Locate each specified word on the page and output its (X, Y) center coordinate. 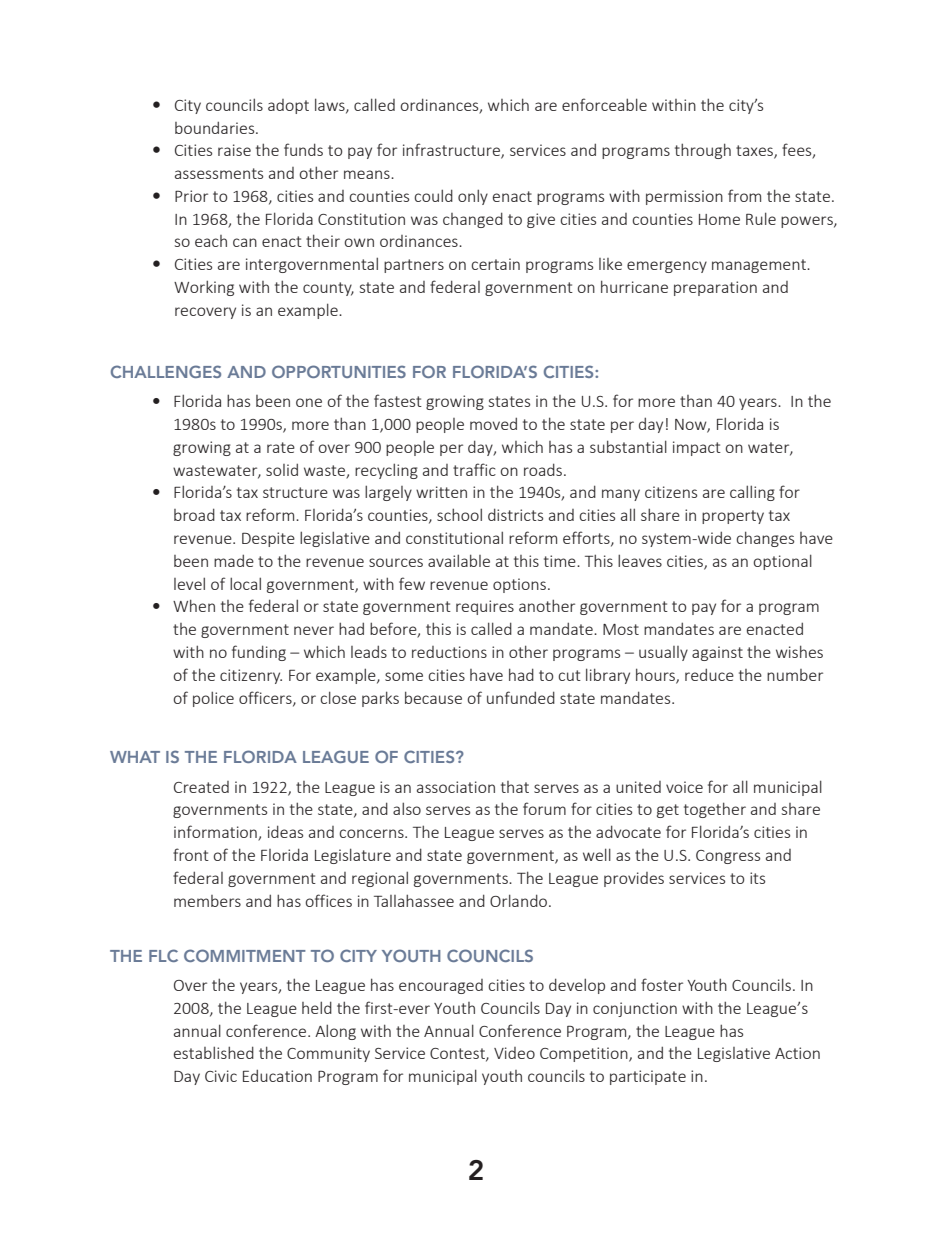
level (189, 583)
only (473, 197)
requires (485, 607)
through (703, 151)
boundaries (216, 127)
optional (782, 562)
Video (514, 1053)
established (214, 1052)
